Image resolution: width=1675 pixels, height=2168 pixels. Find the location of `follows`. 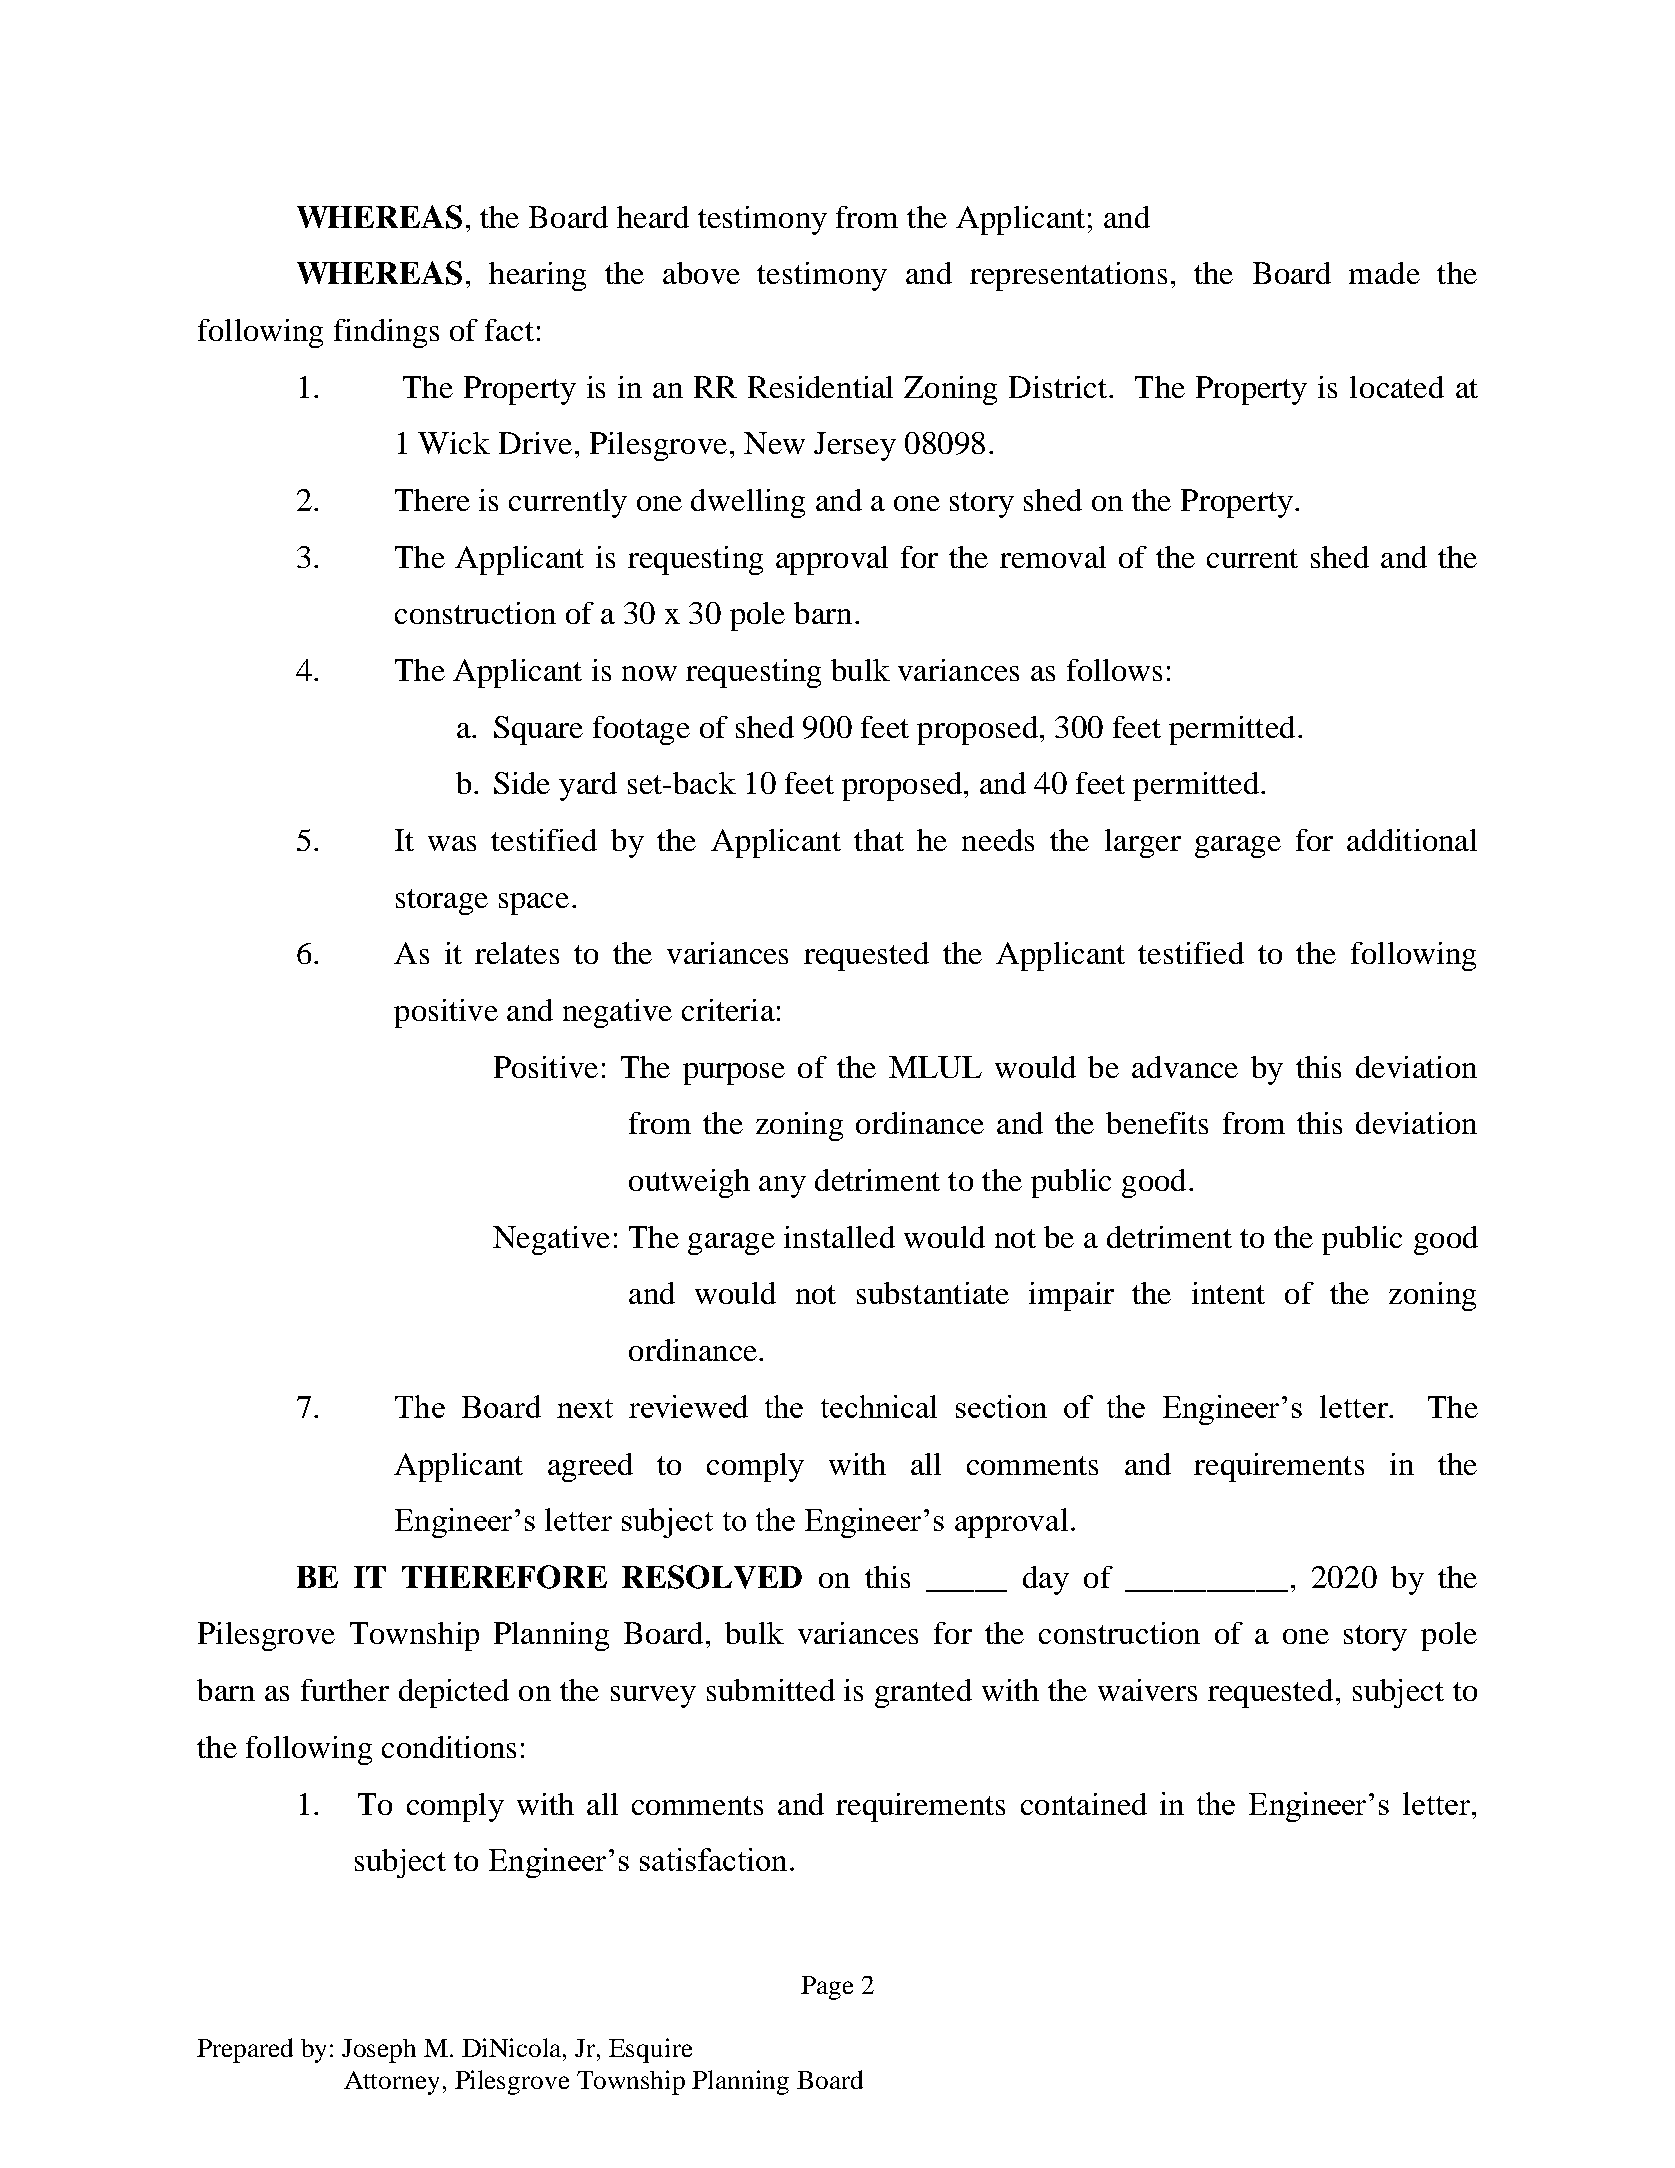

follows is located at coordinates (1114, 670).
